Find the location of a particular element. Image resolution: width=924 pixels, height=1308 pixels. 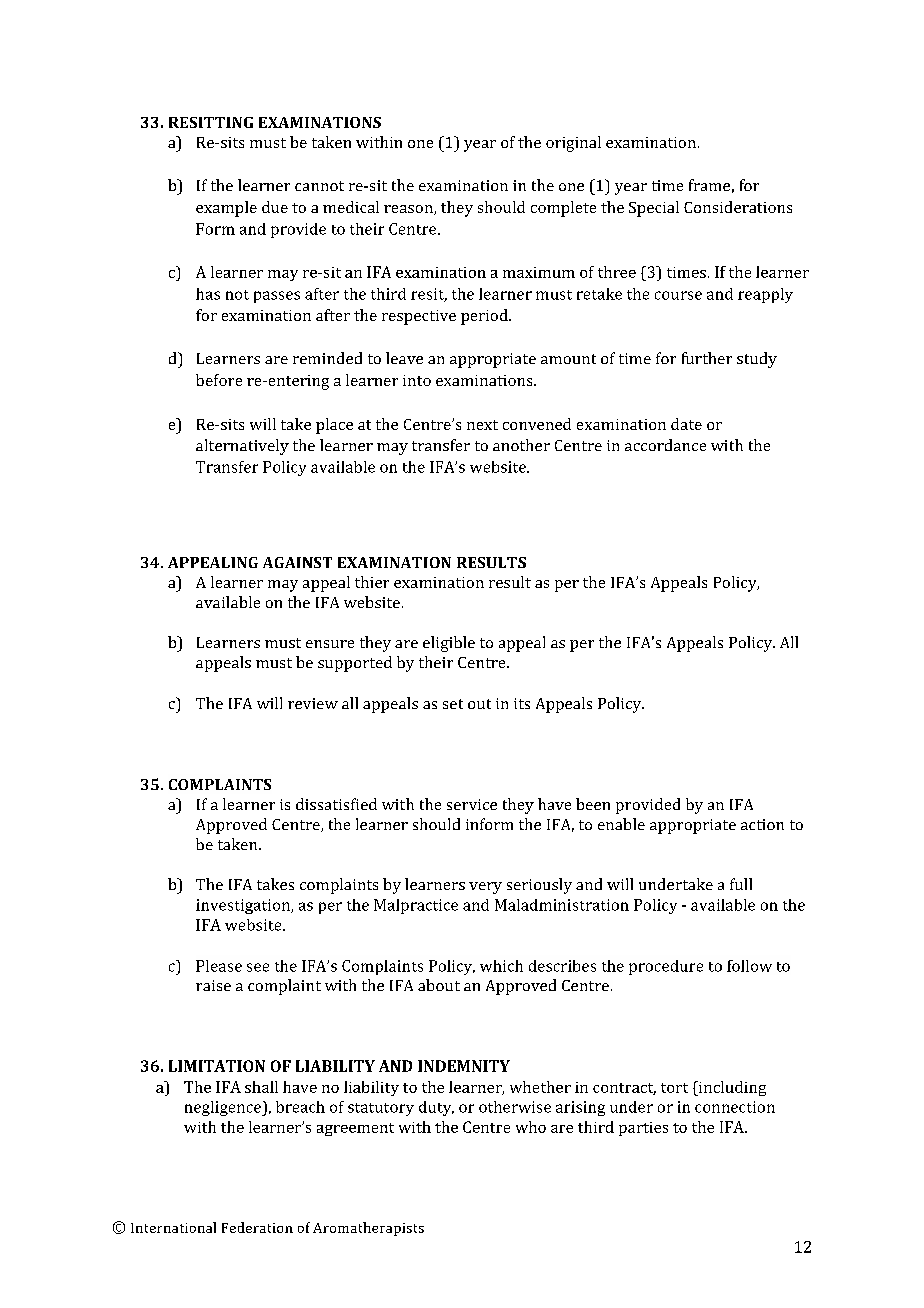

example is located at coordinates (226, 209).
